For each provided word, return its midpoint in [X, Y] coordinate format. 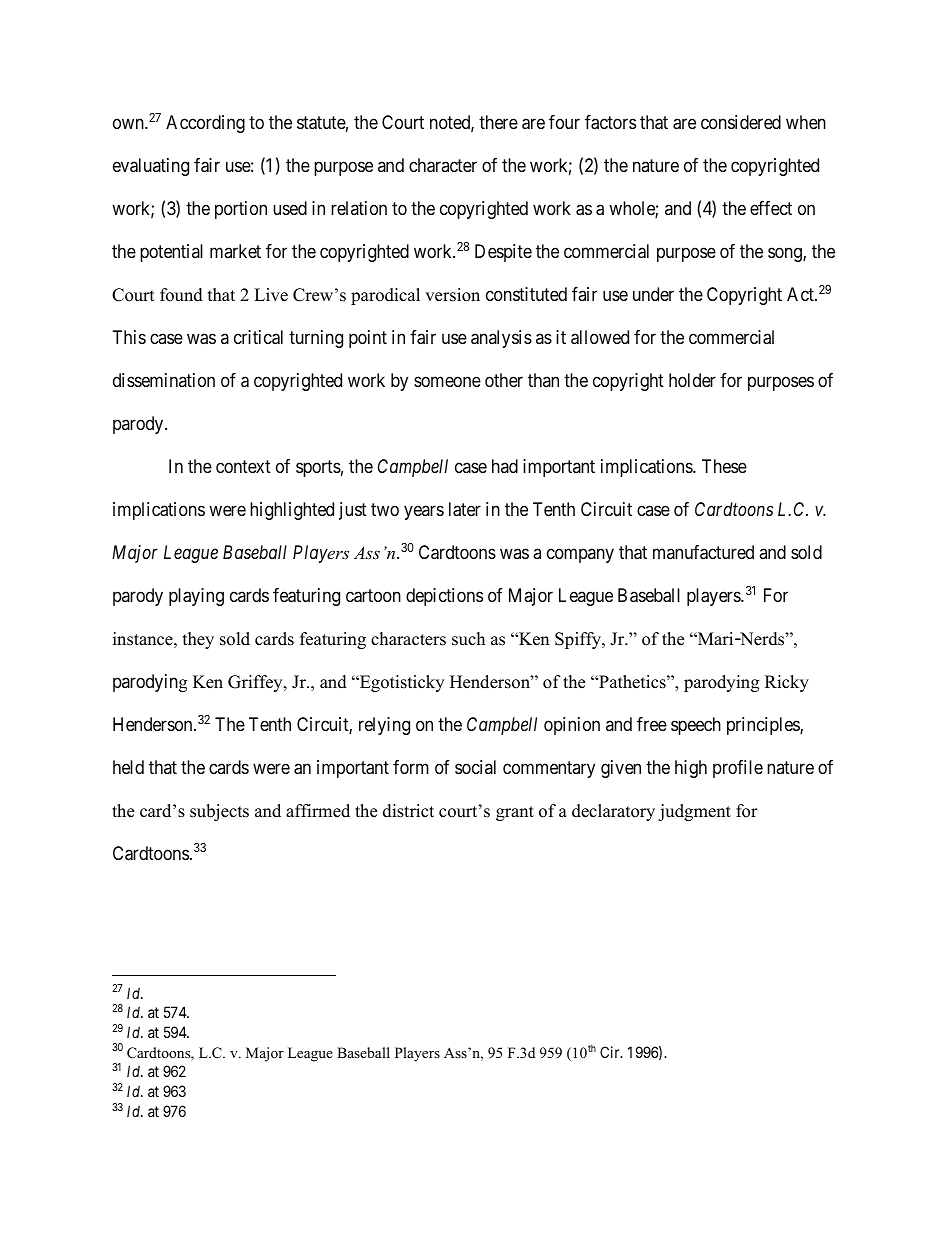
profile [738, 769]
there [498, 122]
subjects [219, 812]
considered [741, 122]
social [475, 767]
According [205, 124]
